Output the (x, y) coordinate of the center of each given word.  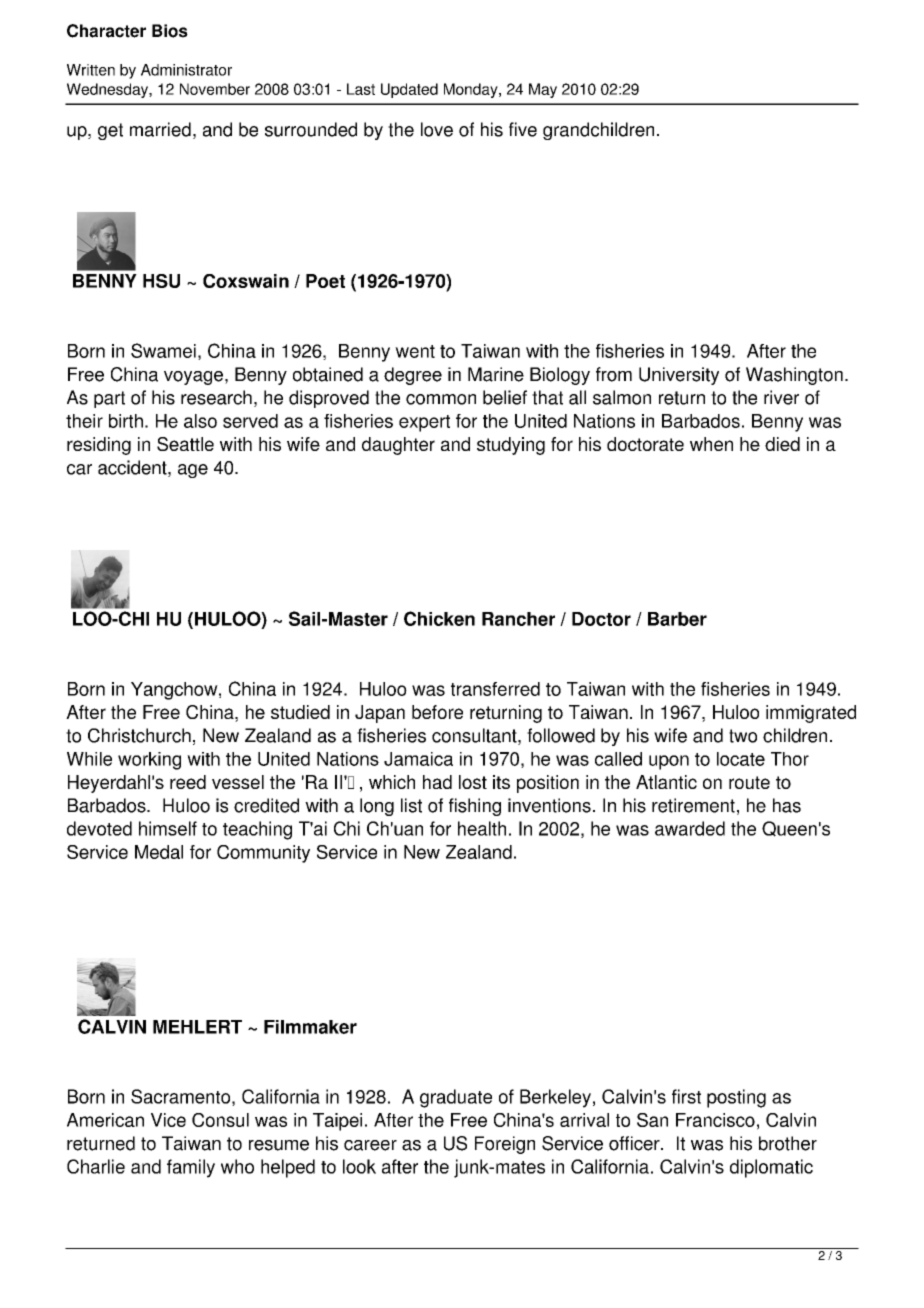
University (679, 376)
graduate (456, 1098)
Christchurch (139, 735)
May (543, 90)
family (191, 1168)
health (482, 828)
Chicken (439, 618)
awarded (690, 828)
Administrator (186, 70)
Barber (677, 619)
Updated (409, 90)
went (415, 351)
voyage (193, 378)
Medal (159, 852)
